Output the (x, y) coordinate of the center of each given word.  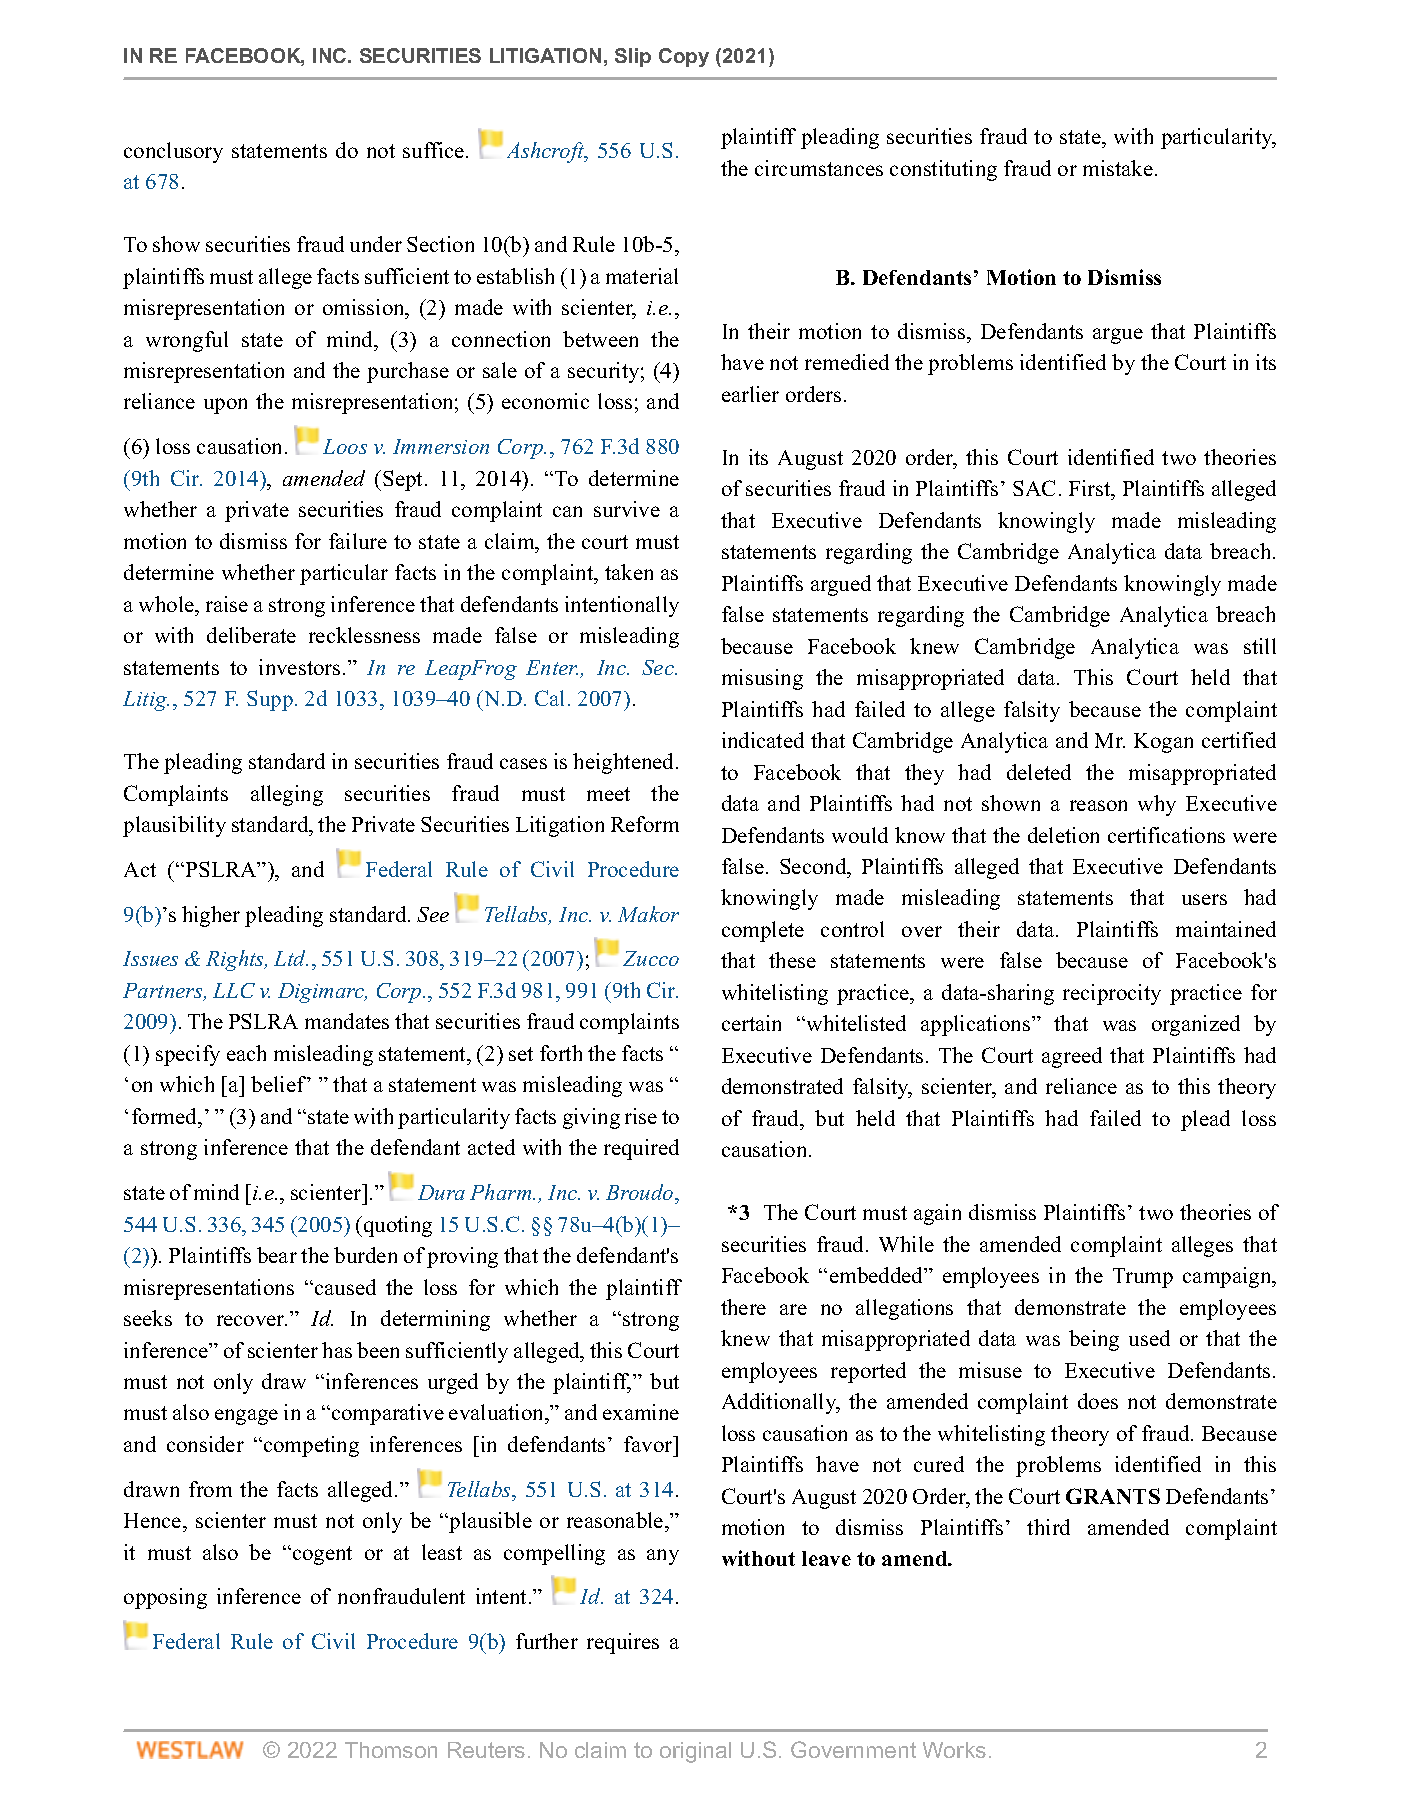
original (695, 1752)
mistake (1118, 168)
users (1204, 899)
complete (763, 931)
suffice (435, 150)
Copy (684, 57)
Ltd (291, 958)
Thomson (391, 1750)
